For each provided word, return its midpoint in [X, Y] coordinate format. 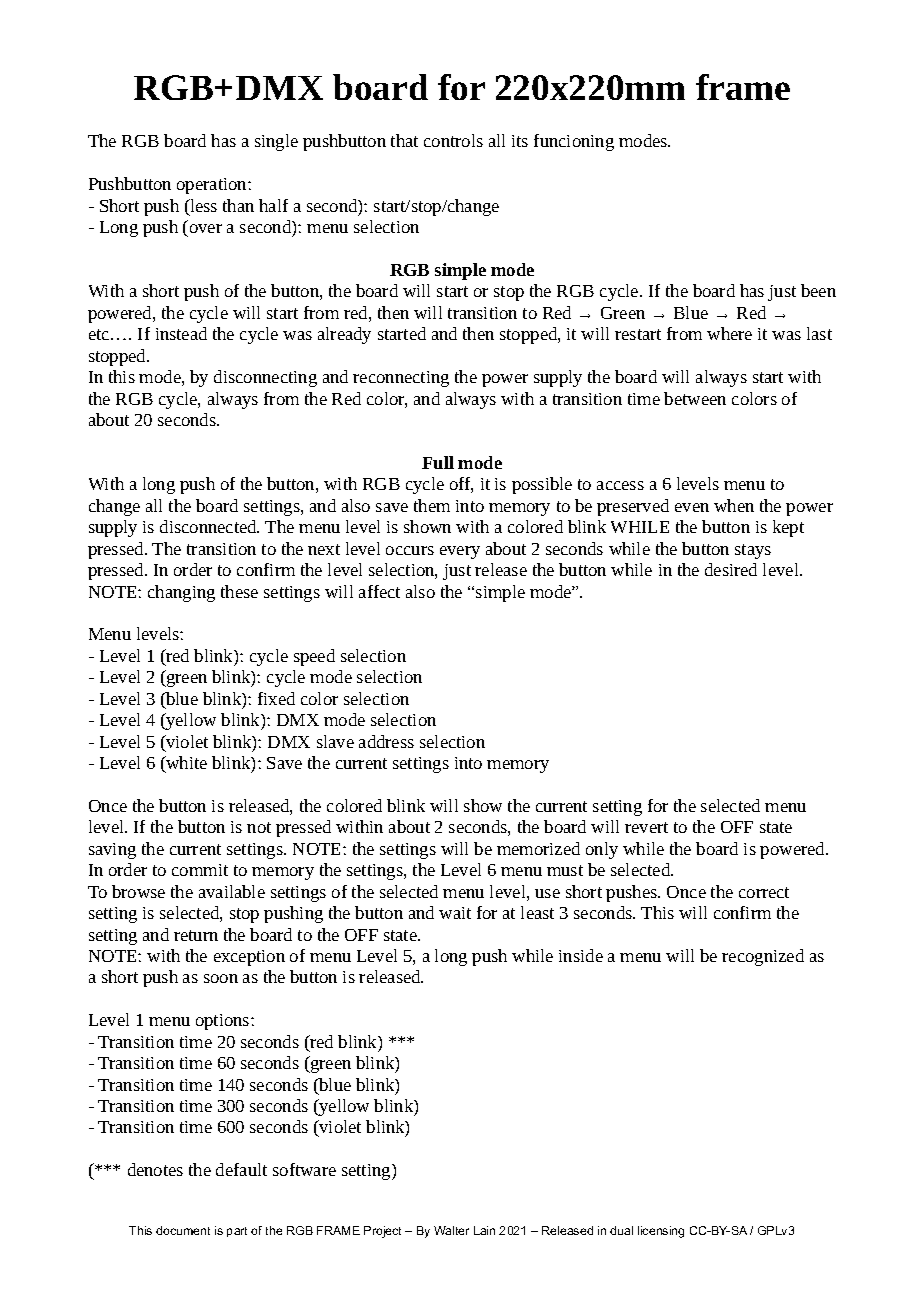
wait [455, 913]
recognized [763, 957]
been [818, 290]
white [185, 764]
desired [731, 569]
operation [213, 186]
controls [453, 140]
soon [221, 978]
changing [181, 593]
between [695, 398]
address [386, 741]
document [183, 1230]
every [460, 552]
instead [181, 333]
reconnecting [401, 379]
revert [646, 827]
